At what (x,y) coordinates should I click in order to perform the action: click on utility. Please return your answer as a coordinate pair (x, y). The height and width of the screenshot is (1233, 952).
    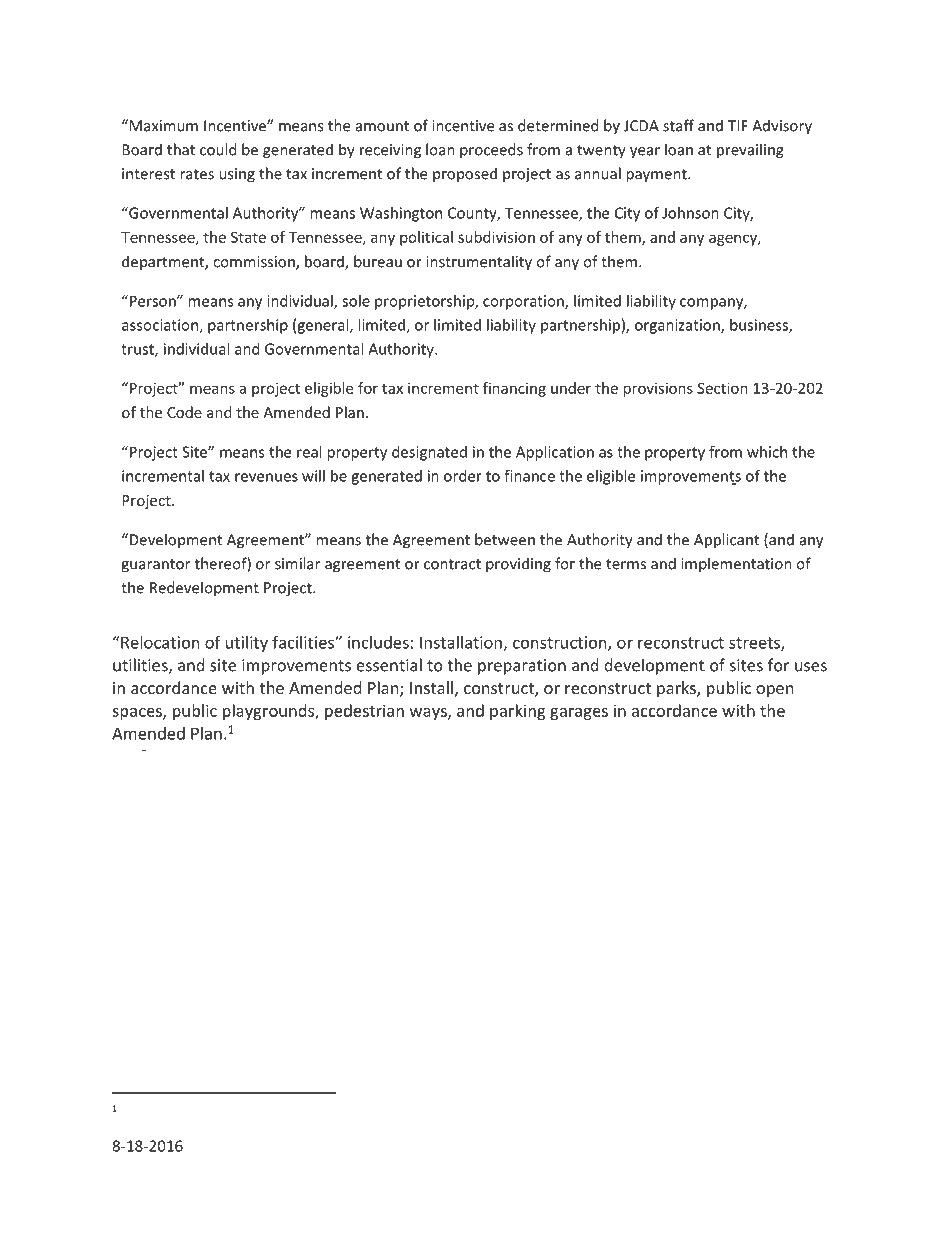
    Looking at the image, I should click on (247, 644).
